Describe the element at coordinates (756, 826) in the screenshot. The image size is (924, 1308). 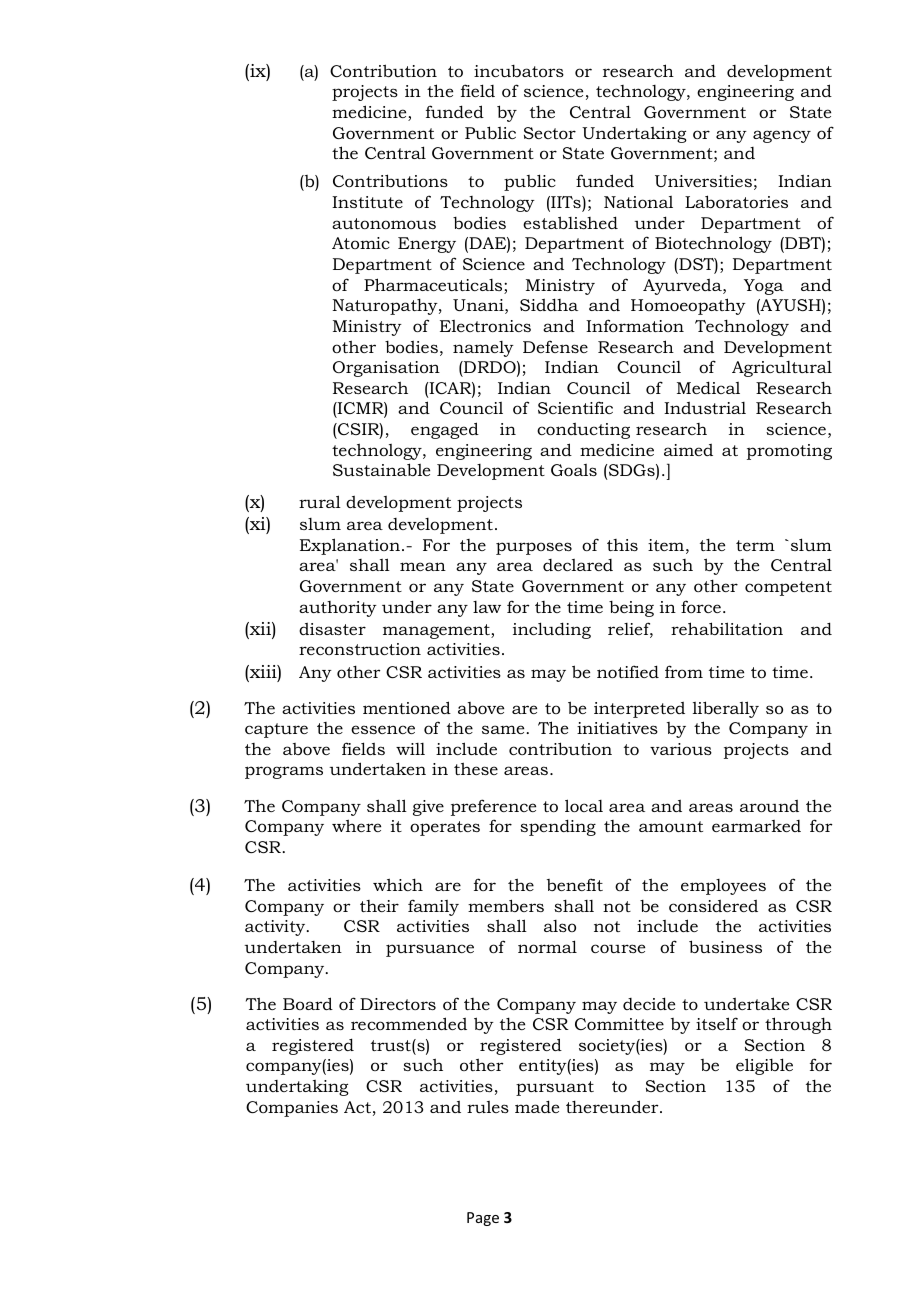
I see `earmarked` at that location.
